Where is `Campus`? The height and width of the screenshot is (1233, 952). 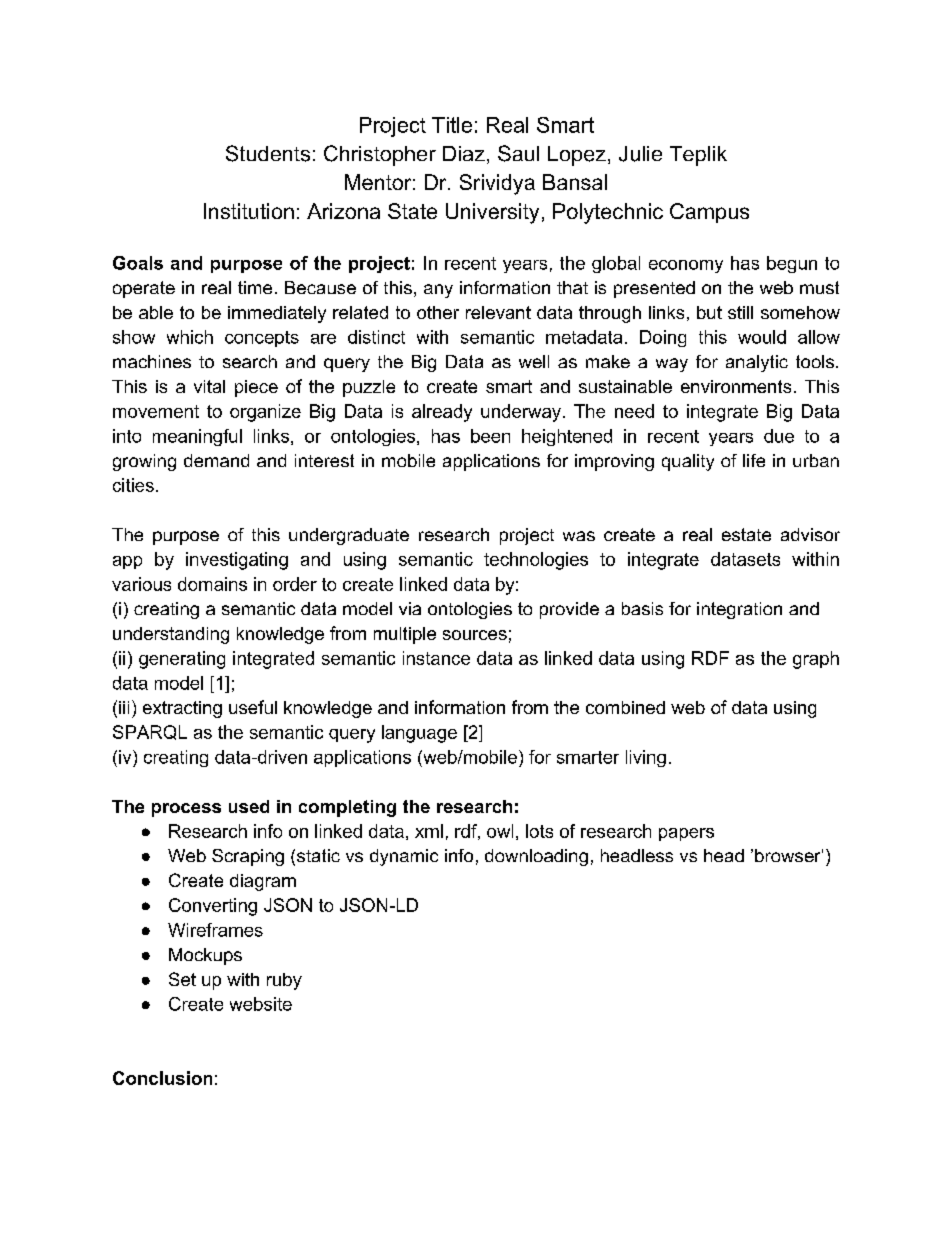 Campus is located at coordinates (709, 213).
